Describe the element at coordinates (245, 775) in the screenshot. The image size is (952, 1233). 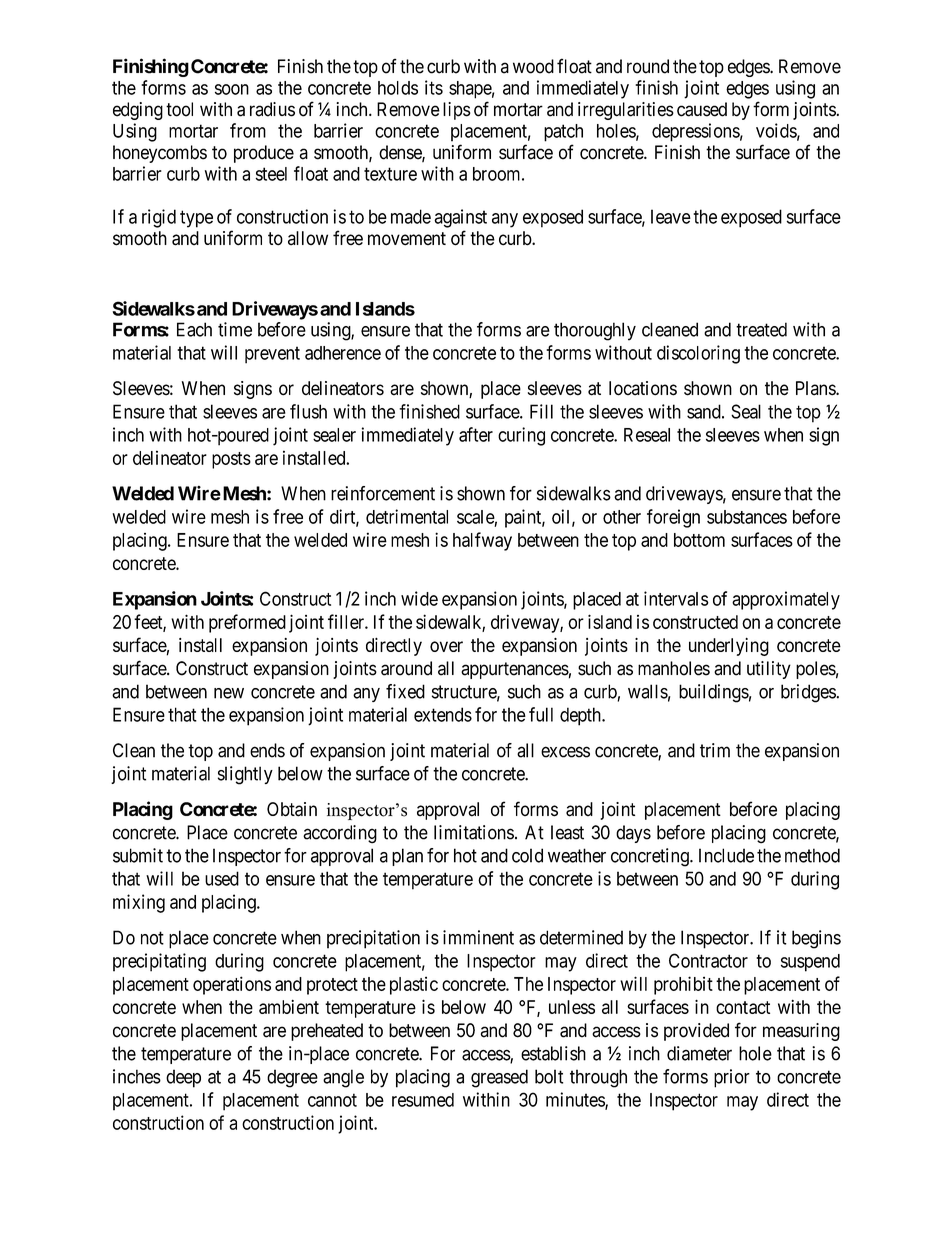
I see `slightly` at that location.
